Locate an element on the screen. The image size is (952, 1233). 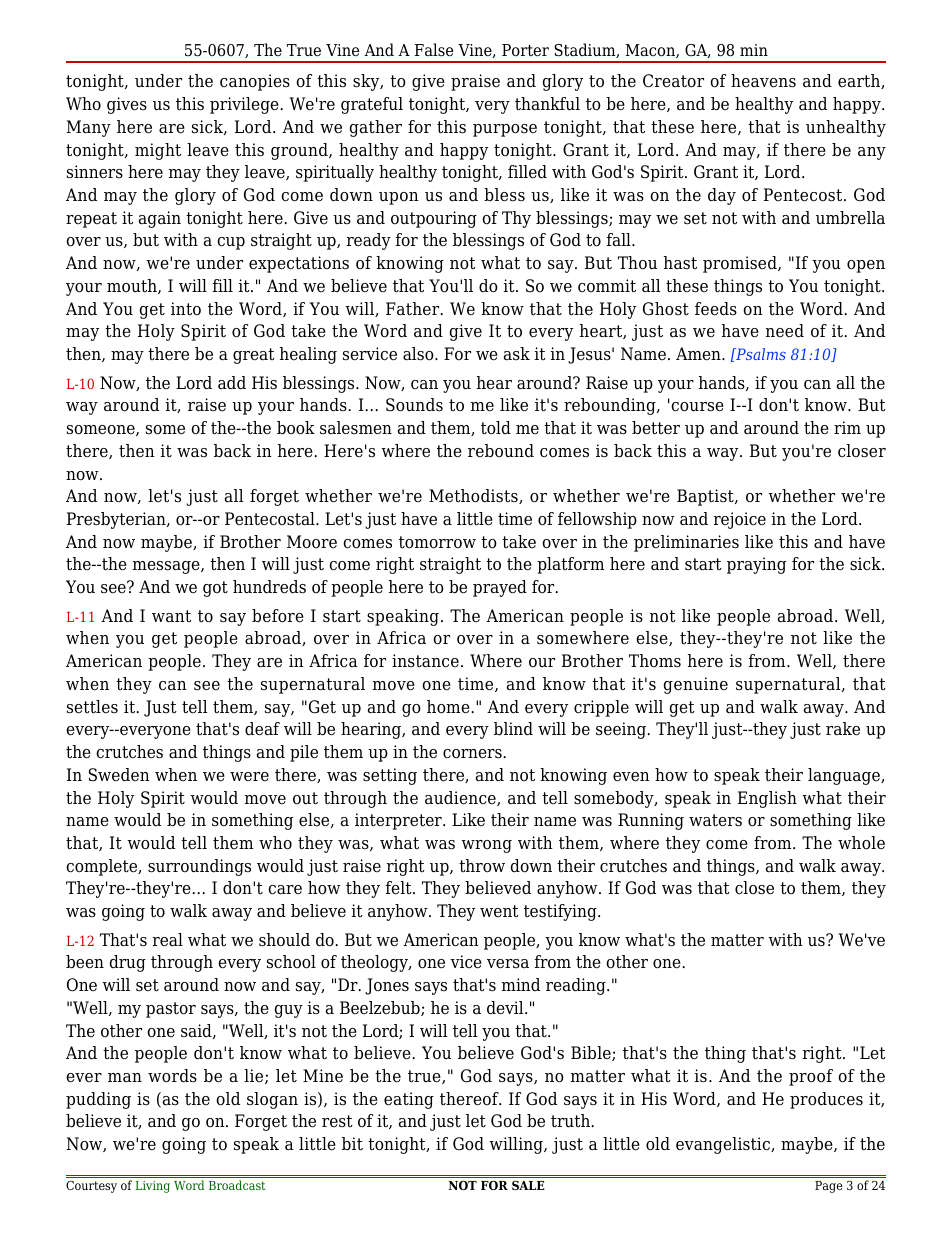
praying is located at coordinates (756, 565).
